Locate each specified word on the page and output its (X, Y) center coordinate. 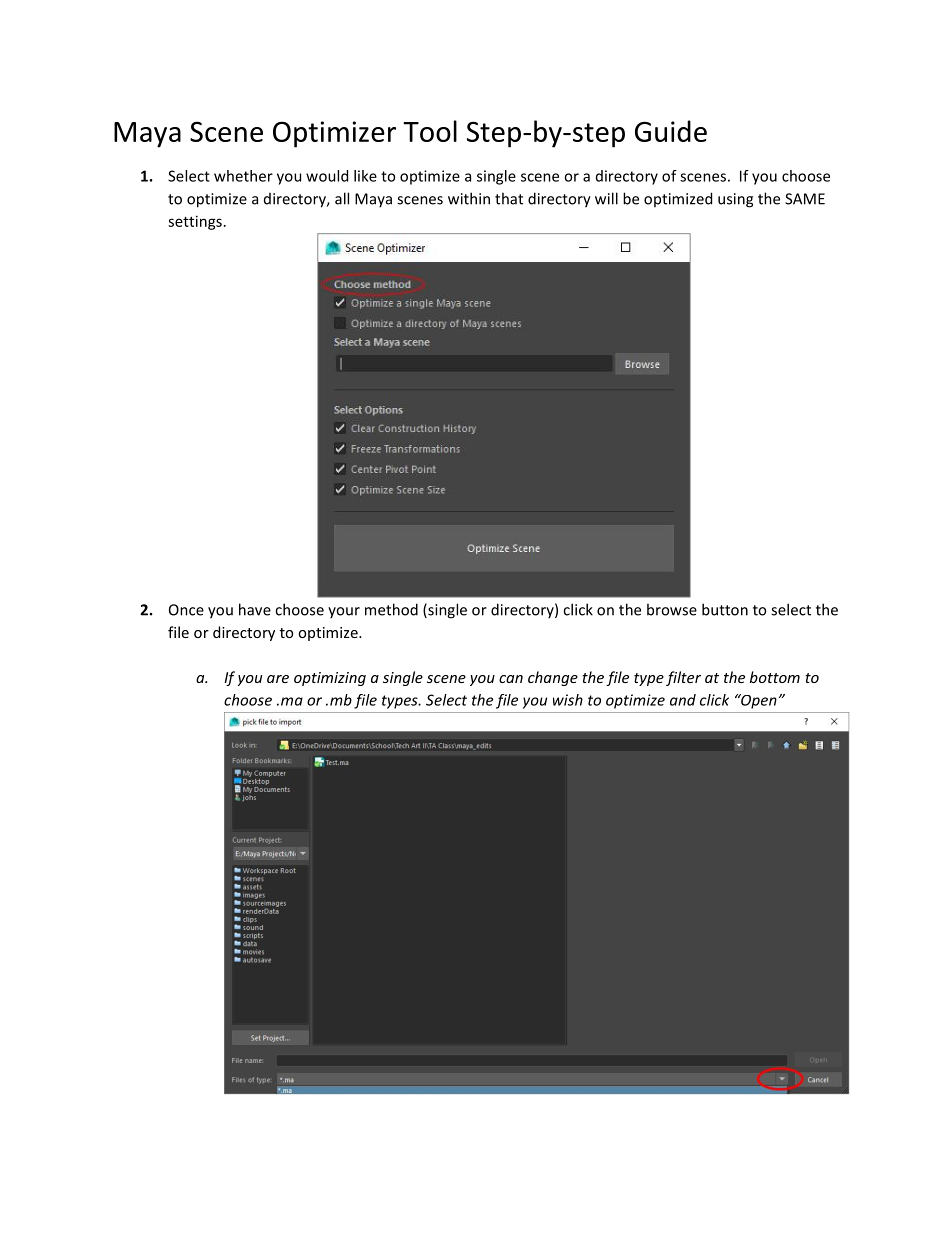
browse (672, 609)
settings (195, 222)
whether (243, 176)
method (391, 609)
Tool (430, 131)
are (278, 679)
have (255, 609)
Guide (671, 131)
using (735, 200)
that (509, 198)
